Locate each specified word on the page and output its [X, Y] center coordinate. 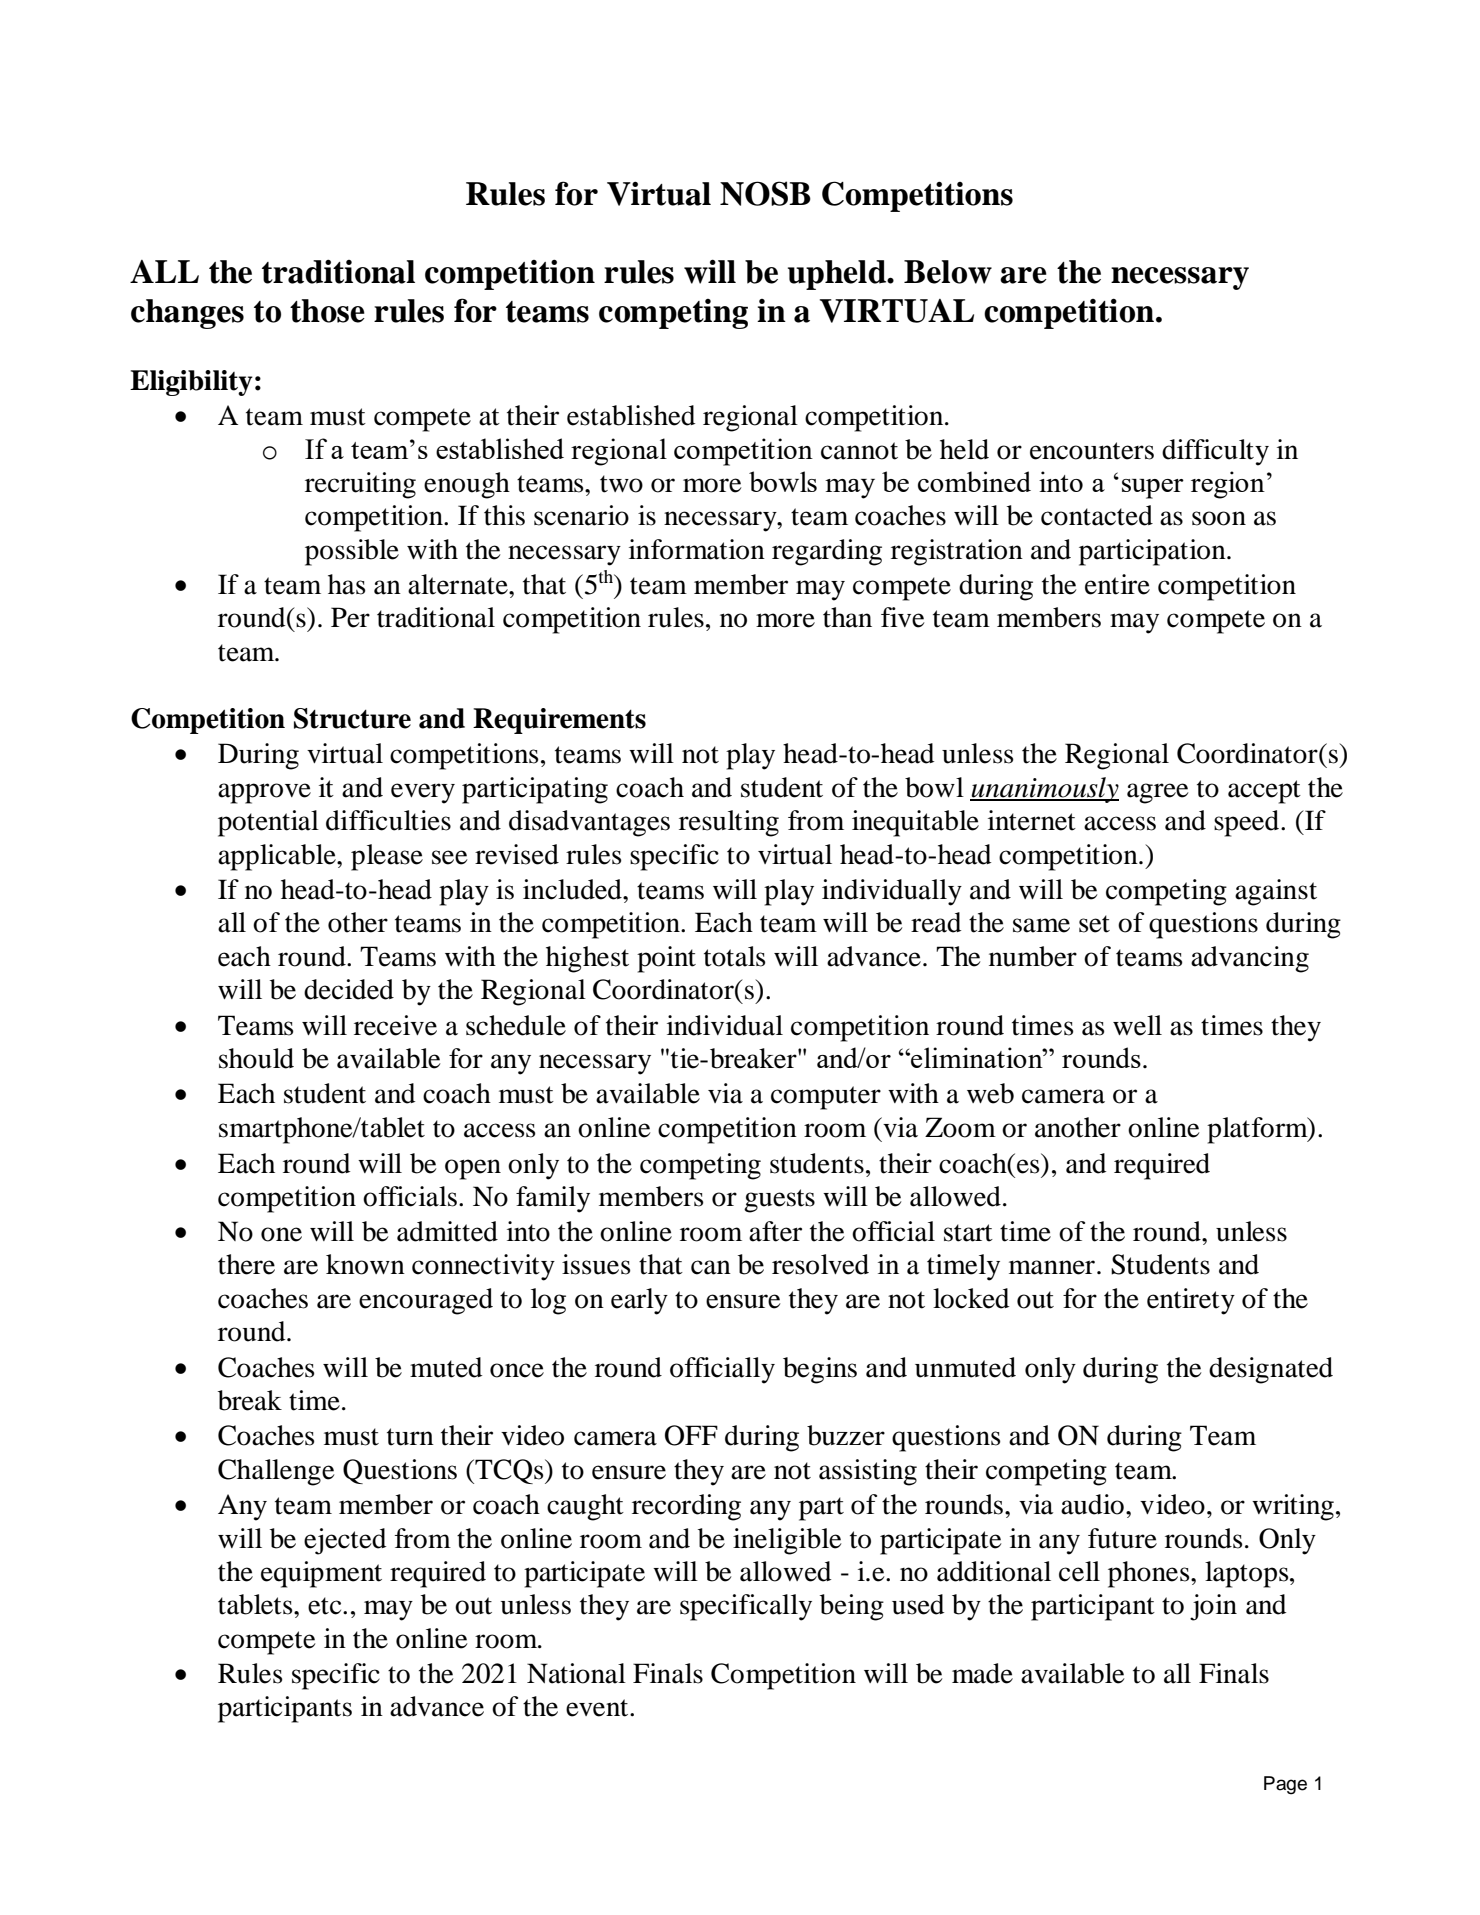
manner [1052, 1267]
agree [1158, 793]
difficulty [1215, 452]
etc [326, 1606]
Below [948, 272]
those [327, 311]
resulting [729, 823]
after [775, 1231]
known [365, 1264]
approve [264, 793]
